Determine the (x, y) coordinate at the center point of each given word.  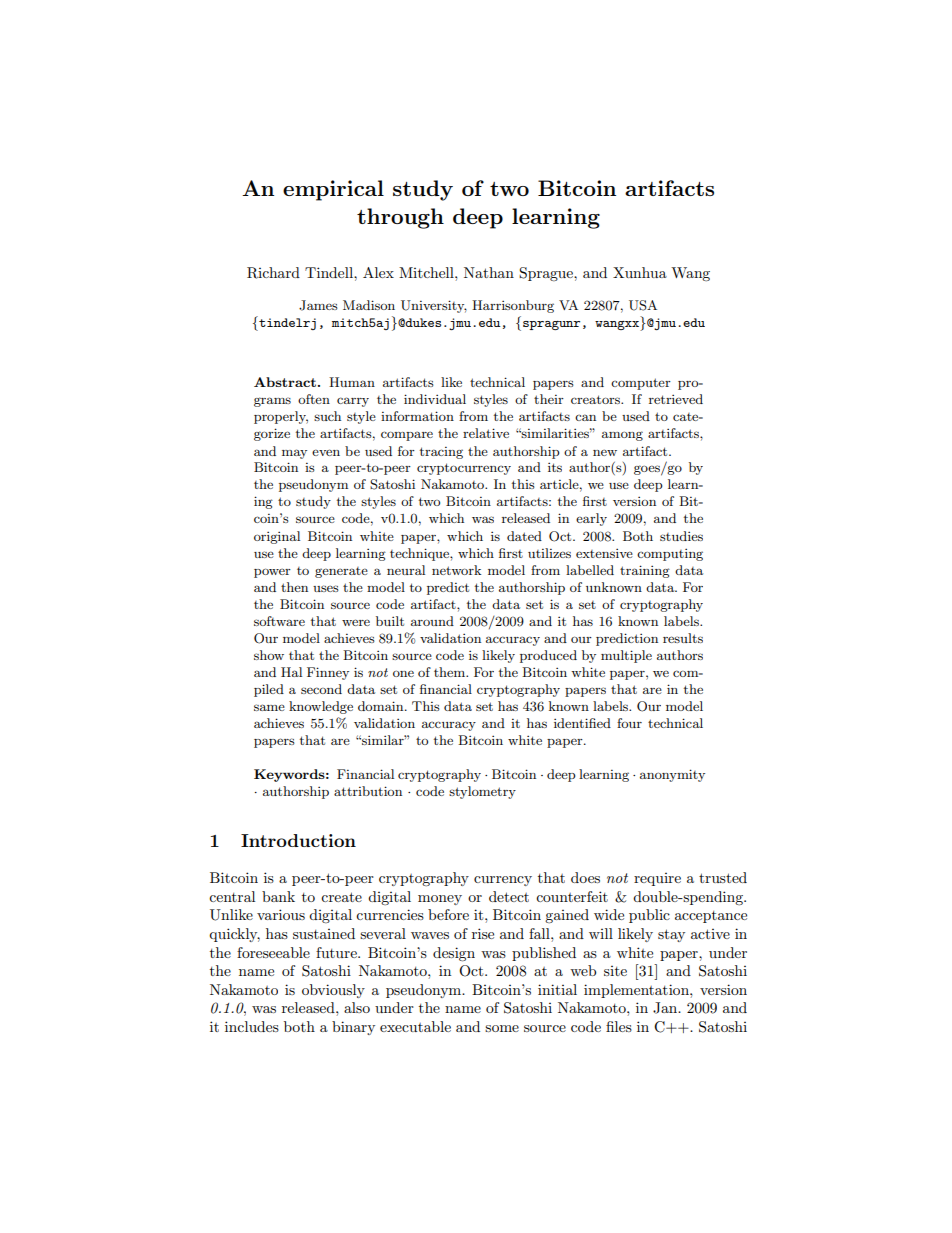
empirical (333, 190)
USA (643, 305)
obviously (333, 991)
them (451, 672)
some (502, 1028)
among (622, 436)
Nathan (489, 272)
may (294, 454)
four (629, 723)
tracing (441, 453)
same (269, 707)
